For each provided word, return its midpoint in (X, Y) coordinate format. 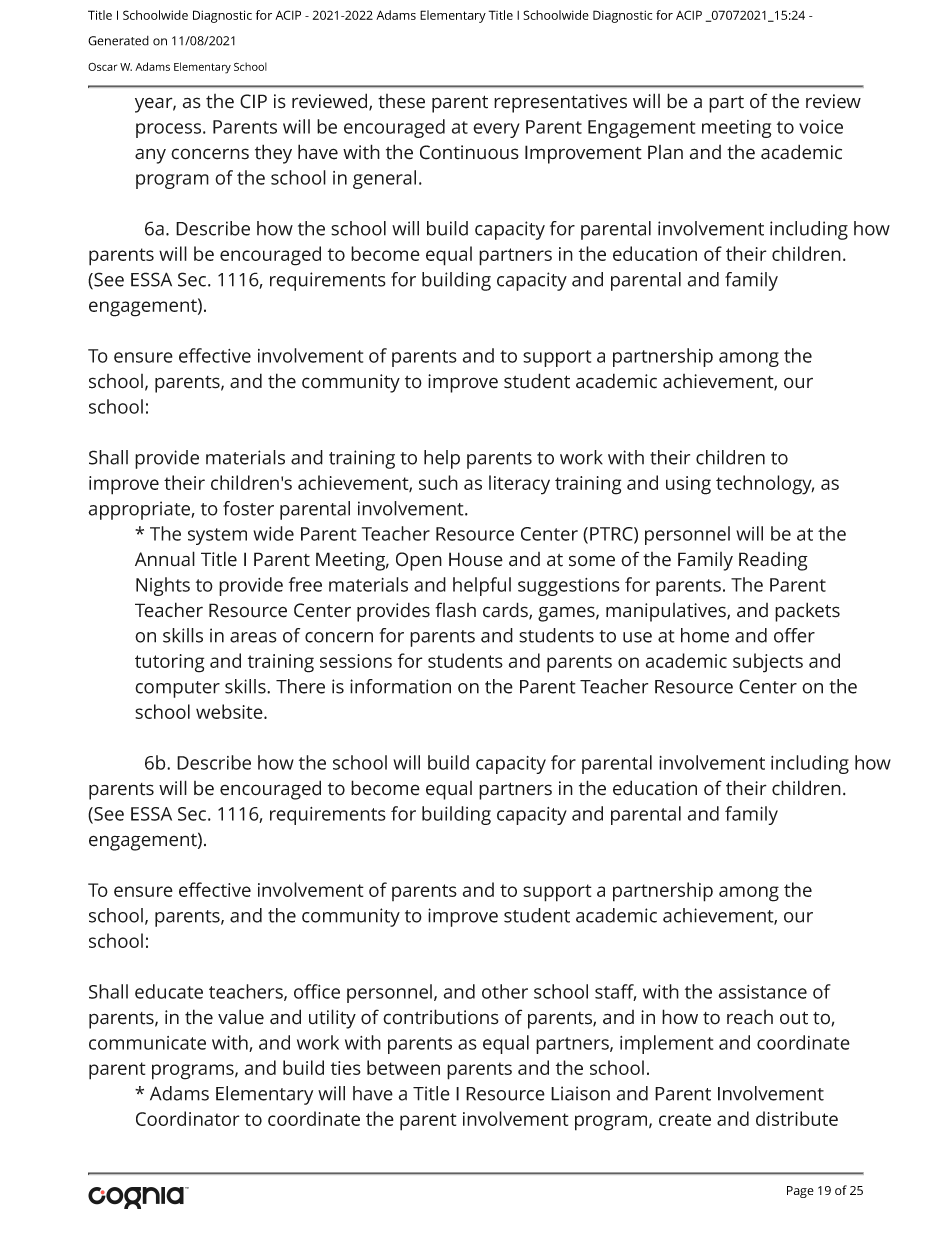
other (505, 991)
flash (455, 610)
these (401, 101)
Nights (163, 586)
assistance (763, 992)
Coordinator (188, 1118)
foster (248, 508)
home (705, 635)
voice (821, 127)
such (438, 482)
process (170, 130)
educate (169, 991)
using (688, 485)
